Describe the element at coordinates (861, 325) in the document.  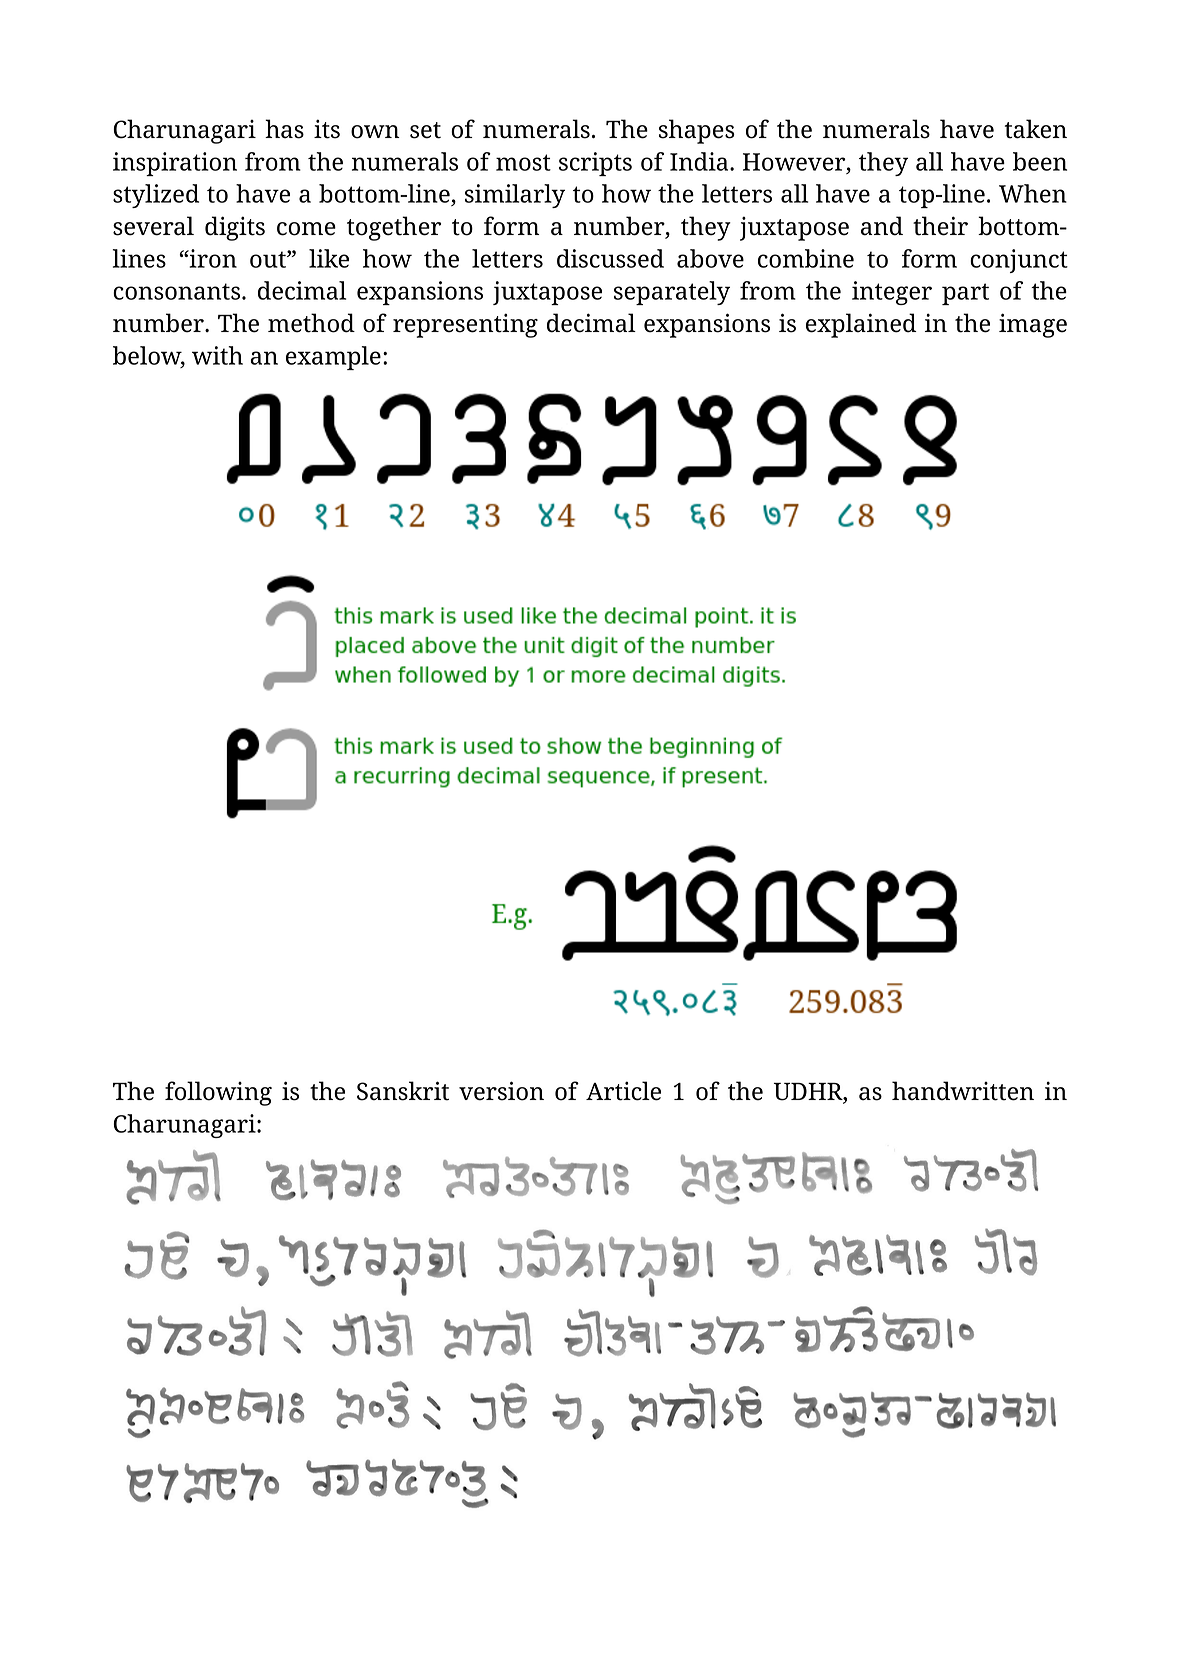
I see `explained` at that location.
